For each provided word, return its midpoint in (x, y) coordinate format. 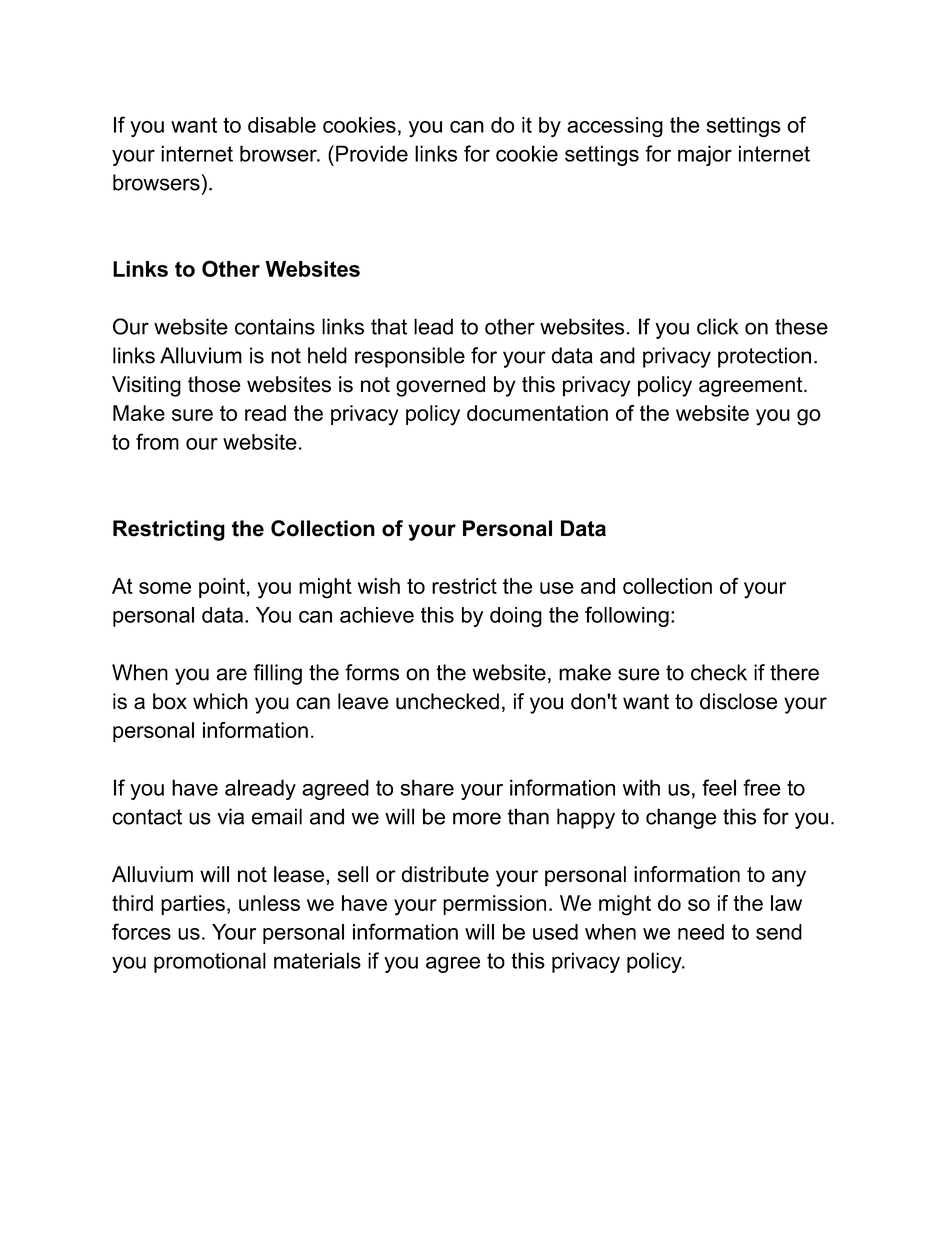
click (717, 326)
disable (282, 125)
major (705, 155)
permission (494, 905)
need (701, 932)
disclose (738, 701)
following (627, 616)
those (214, 384)
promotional (210, 962)
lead (433, 326)
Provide (372, 153)
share (427, 787)
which (220, 701)
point (222, 588)
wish (379, 586)
